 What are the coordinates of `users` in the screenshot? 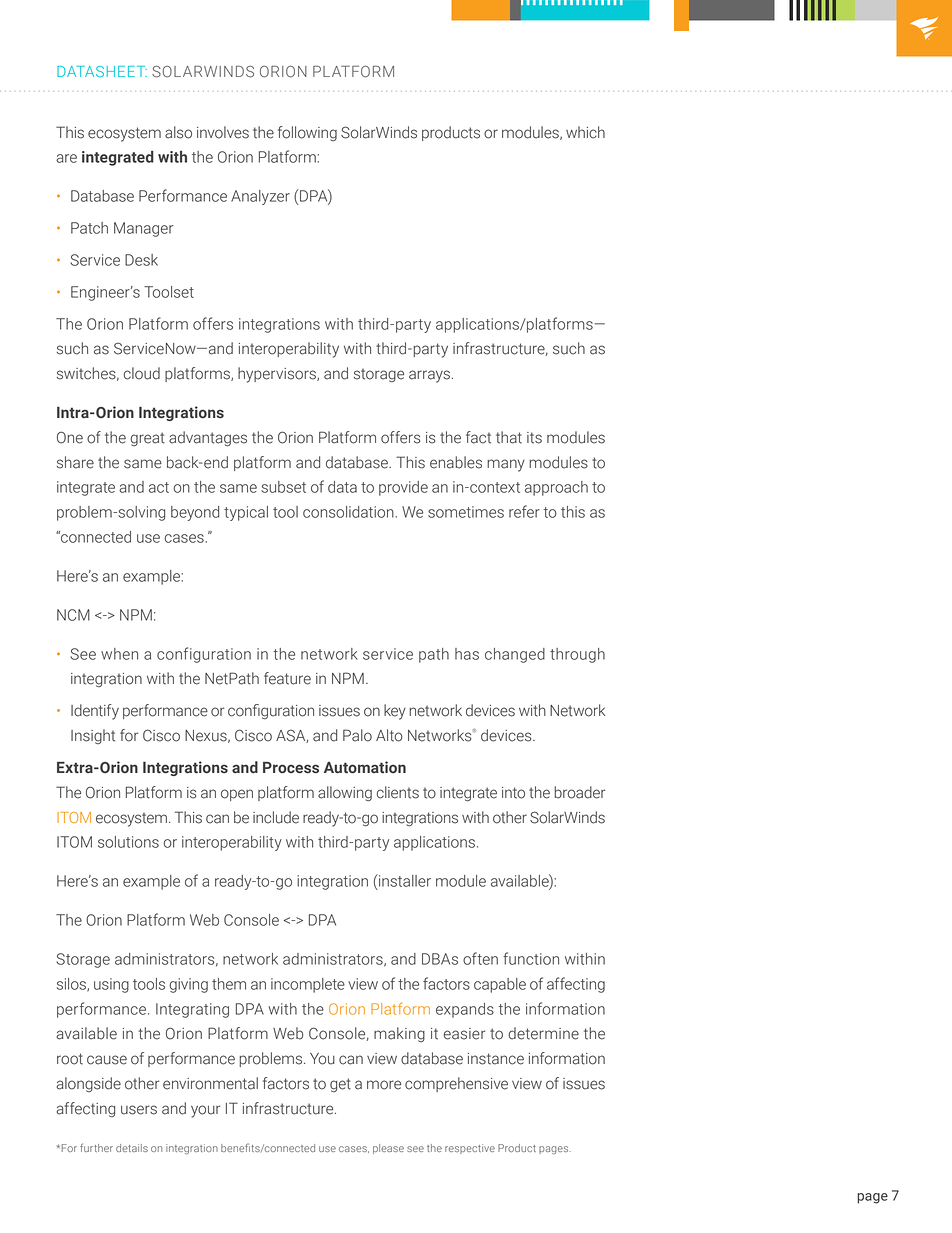 It's located at (139, 1110).
